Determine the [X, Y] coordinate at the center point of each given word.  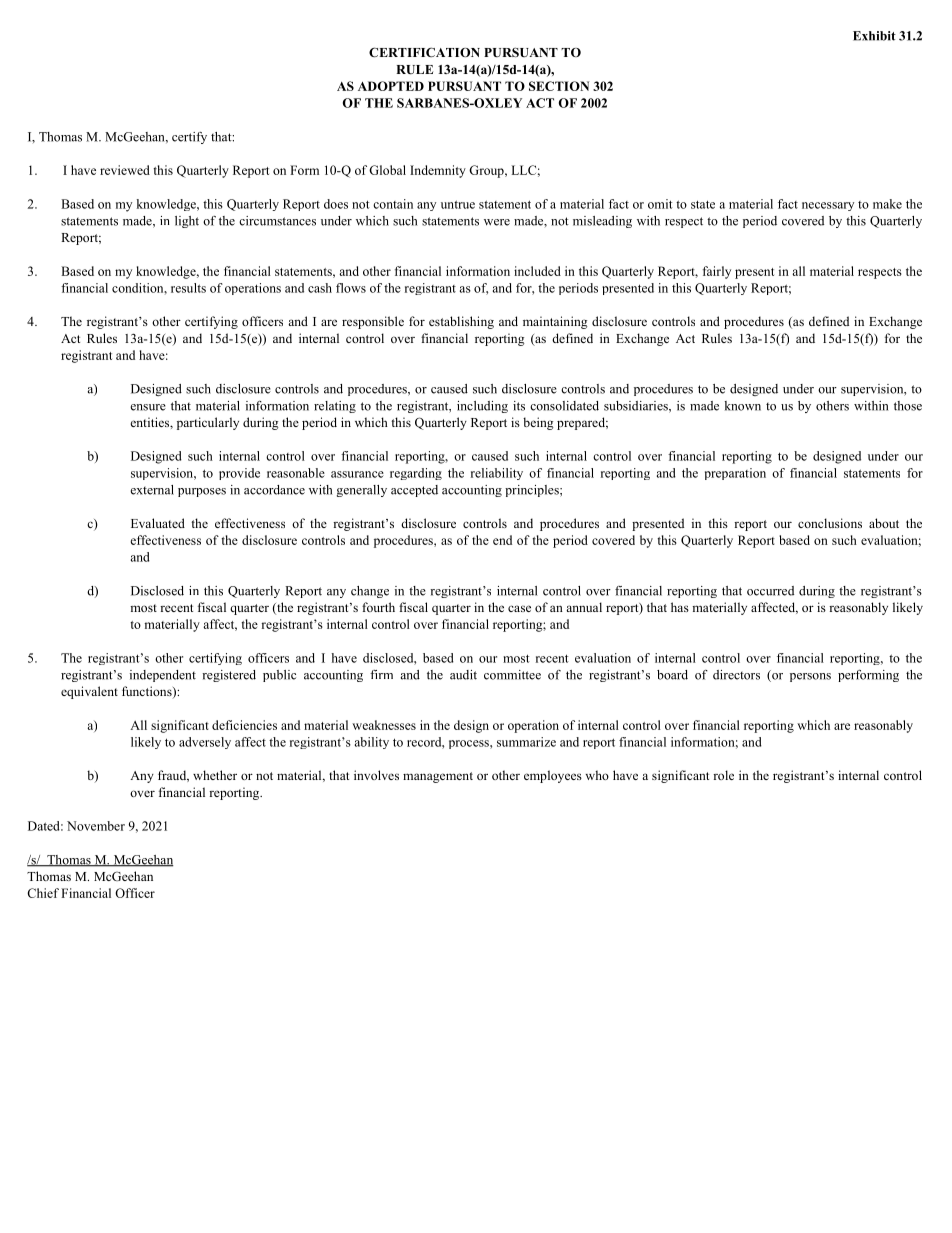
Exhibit [874, 36]
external [152, 490]
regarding [416, 474]
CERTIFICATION [424, 52]
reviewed [125, 170]
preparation [735, 474]
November [96, 826]
